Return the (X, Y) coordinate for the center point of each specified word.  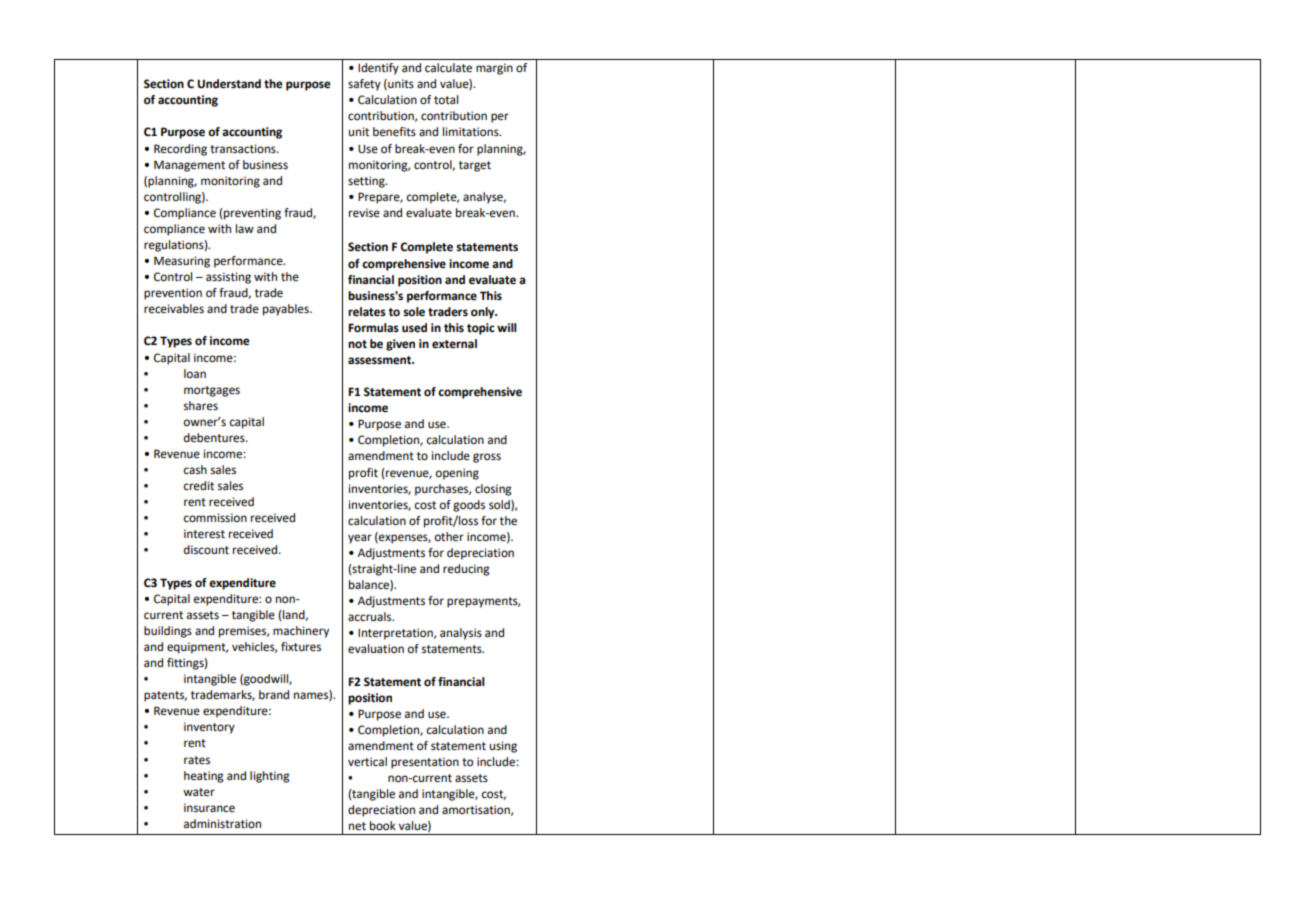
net (357, 826)
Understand (229, 84)
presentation (425, 763)
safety (364, 85)
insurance (209, 808)
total (446, 100)
